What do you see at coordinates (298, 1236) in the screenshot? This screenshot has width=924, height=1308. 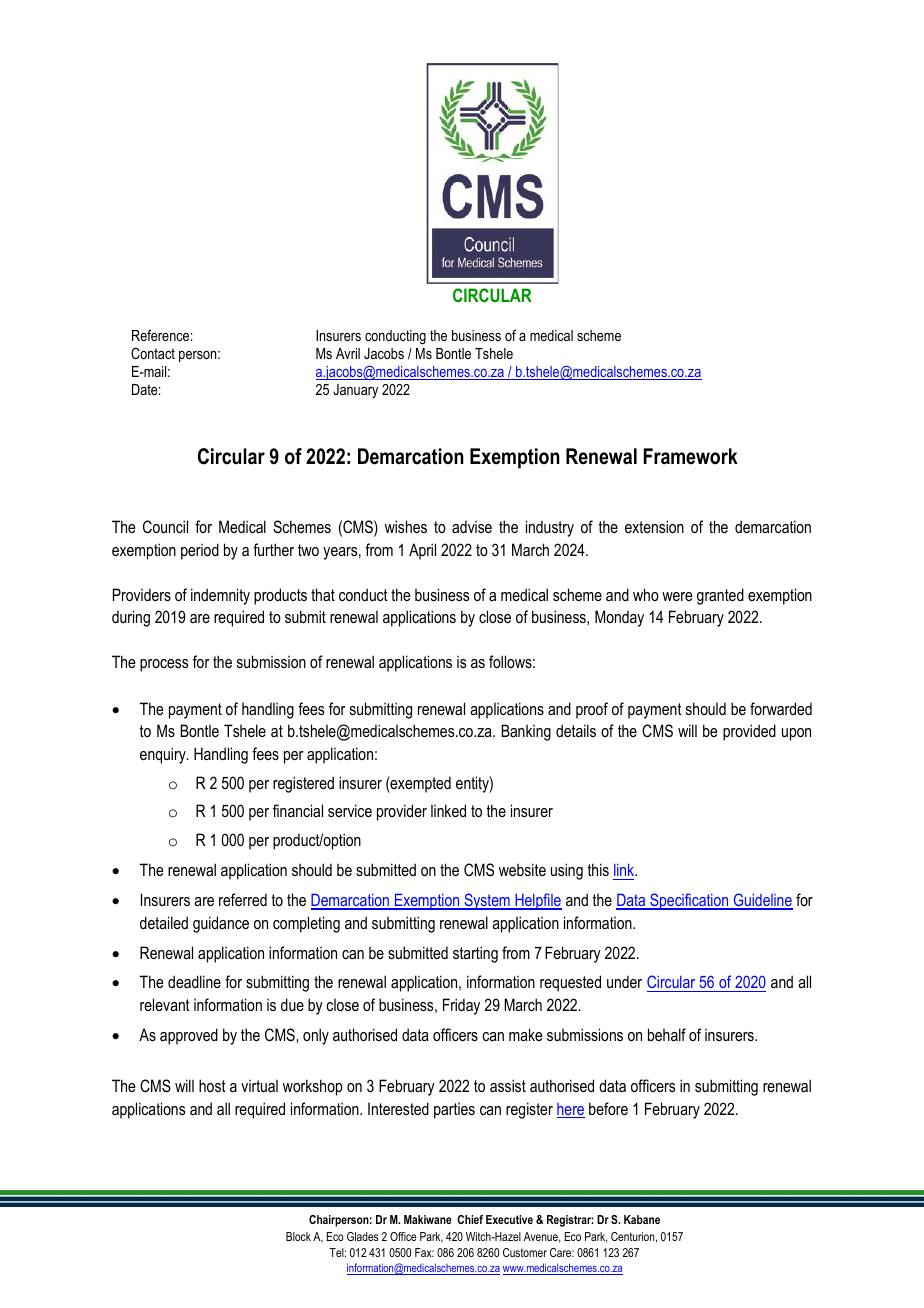 I see `Block` at bounding box center [298, 1236].
